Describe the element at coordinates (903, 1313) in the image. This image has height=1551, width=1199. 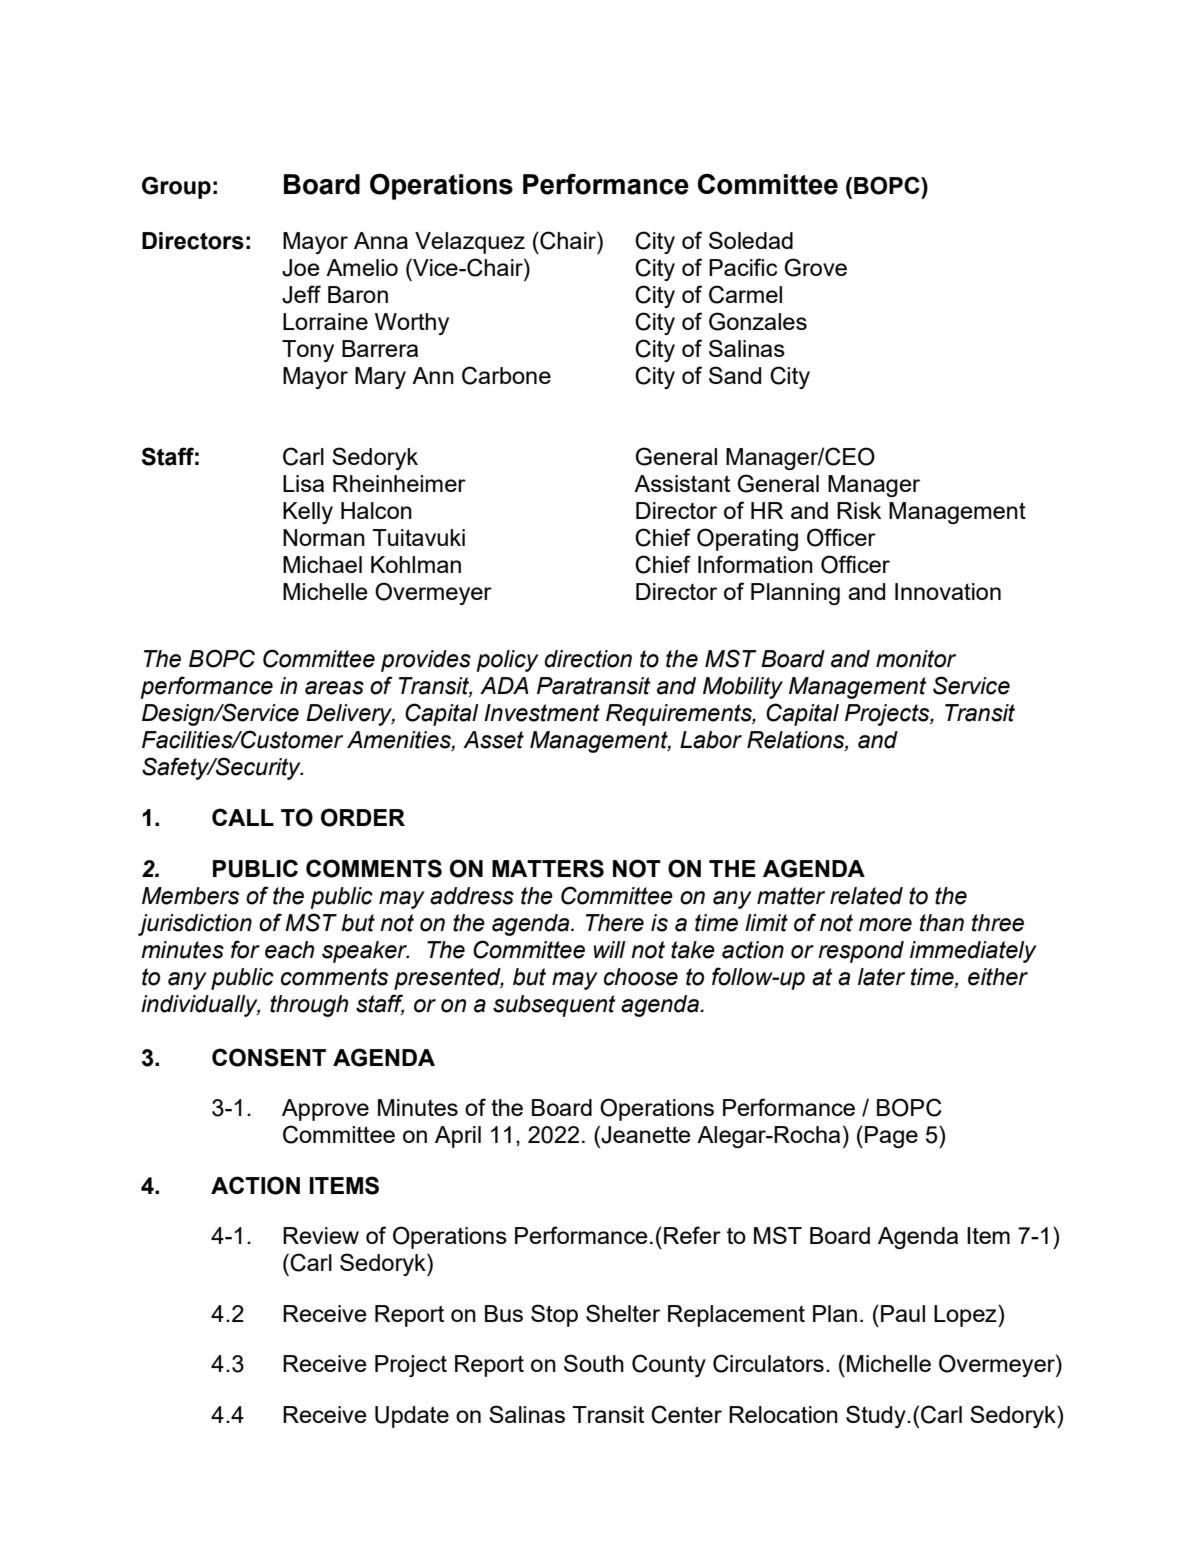
I see `Paul` at that location.
